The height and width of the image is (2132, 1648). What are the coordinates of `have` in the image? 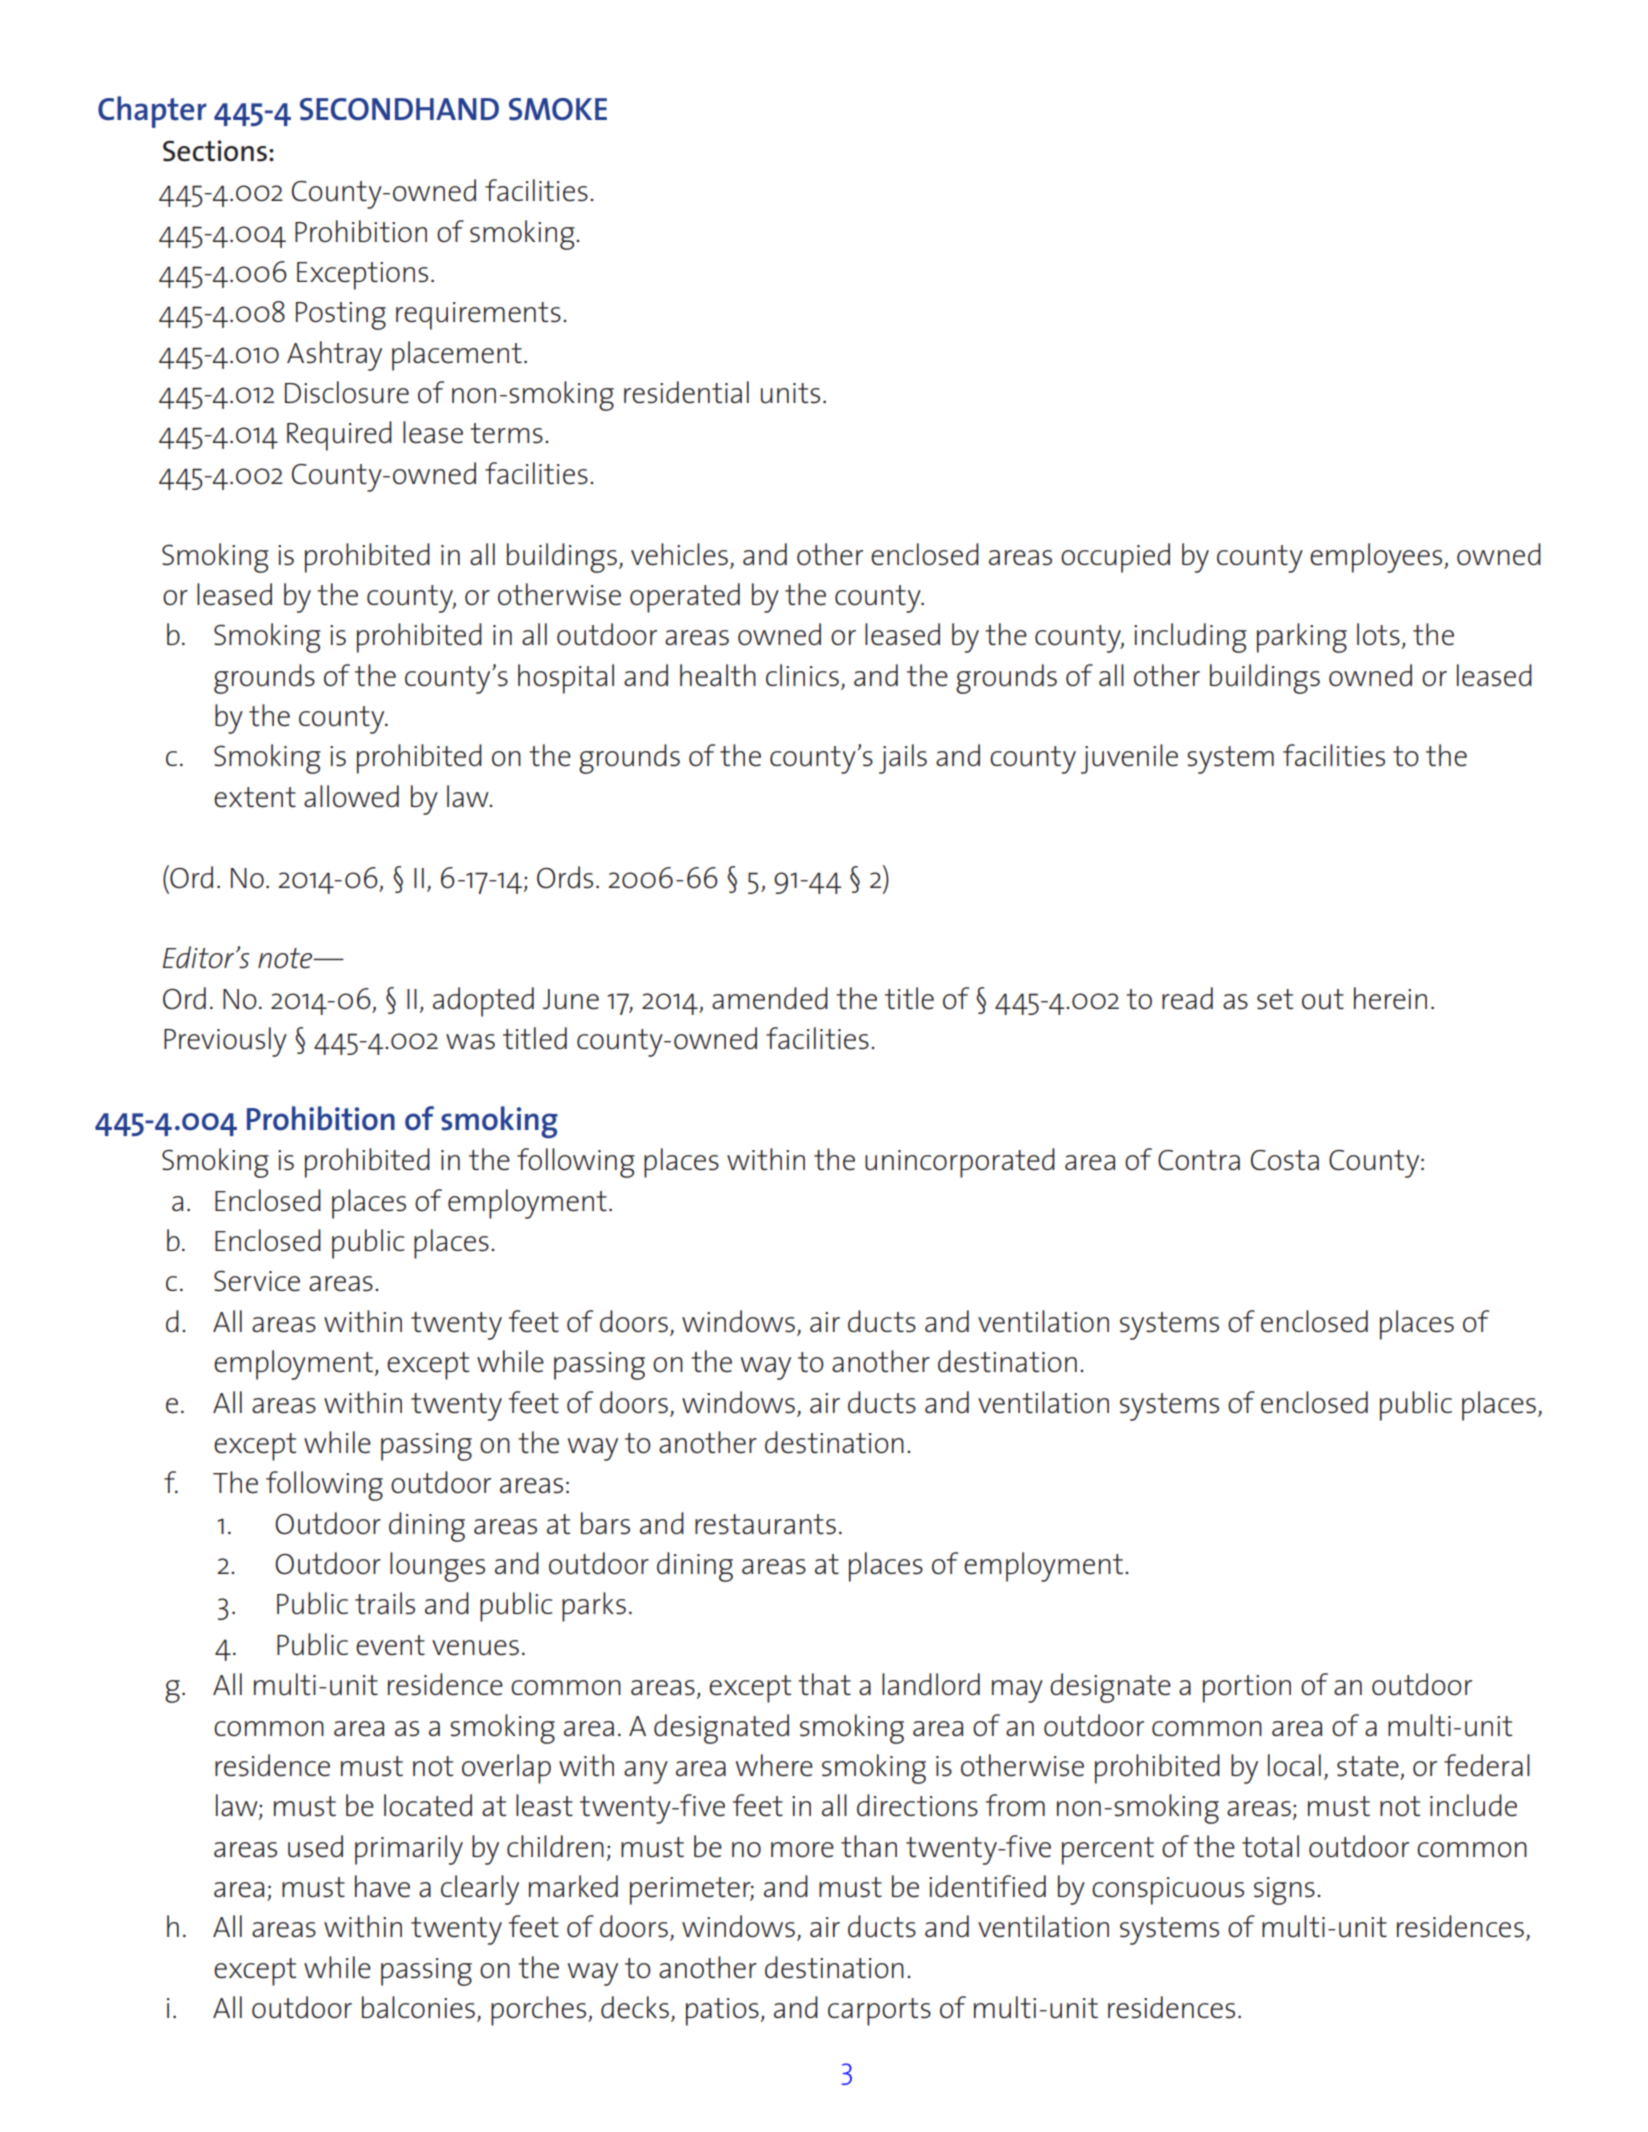 It's located at (382, 1886).
